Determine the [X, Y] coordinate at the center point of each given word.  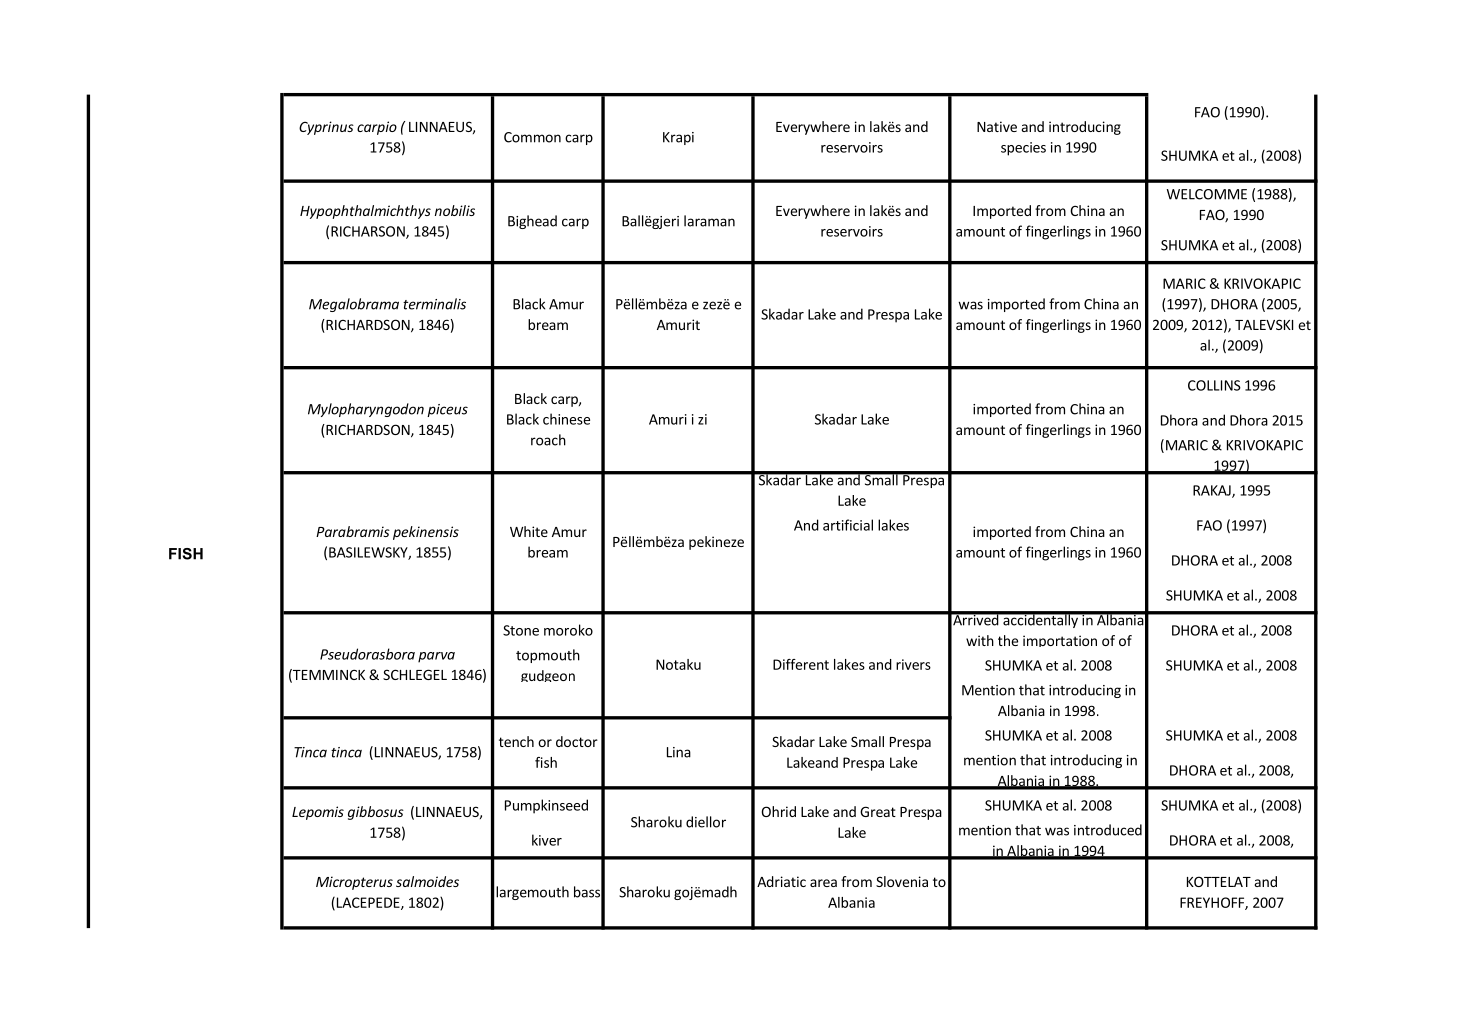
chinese [566, 419]
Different [801, 664]
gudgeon [548, 676]
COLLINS [1214, 385]
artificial [848, 525]
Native [997, 126]
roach [548, 440]
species [1023, 149]
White [529, 531]
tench [516, 741]
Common [532, 137]
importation [1060, 641]
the [1008, 640]
